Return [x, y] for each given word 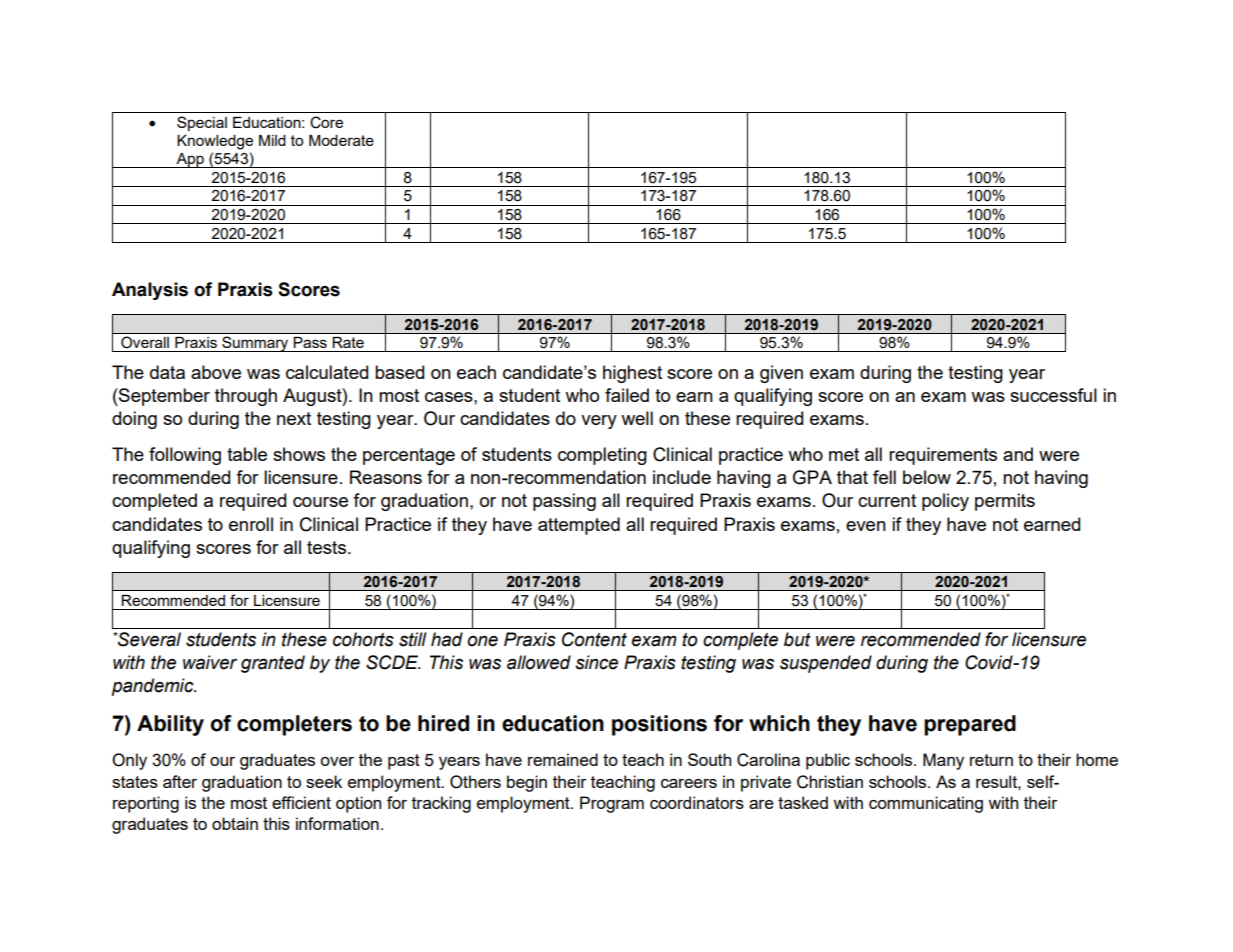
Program [612, 804]
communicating [926, 804]
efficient [301, 802]
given [781, 374]
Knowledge [215, 142]
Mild [272, 140]
